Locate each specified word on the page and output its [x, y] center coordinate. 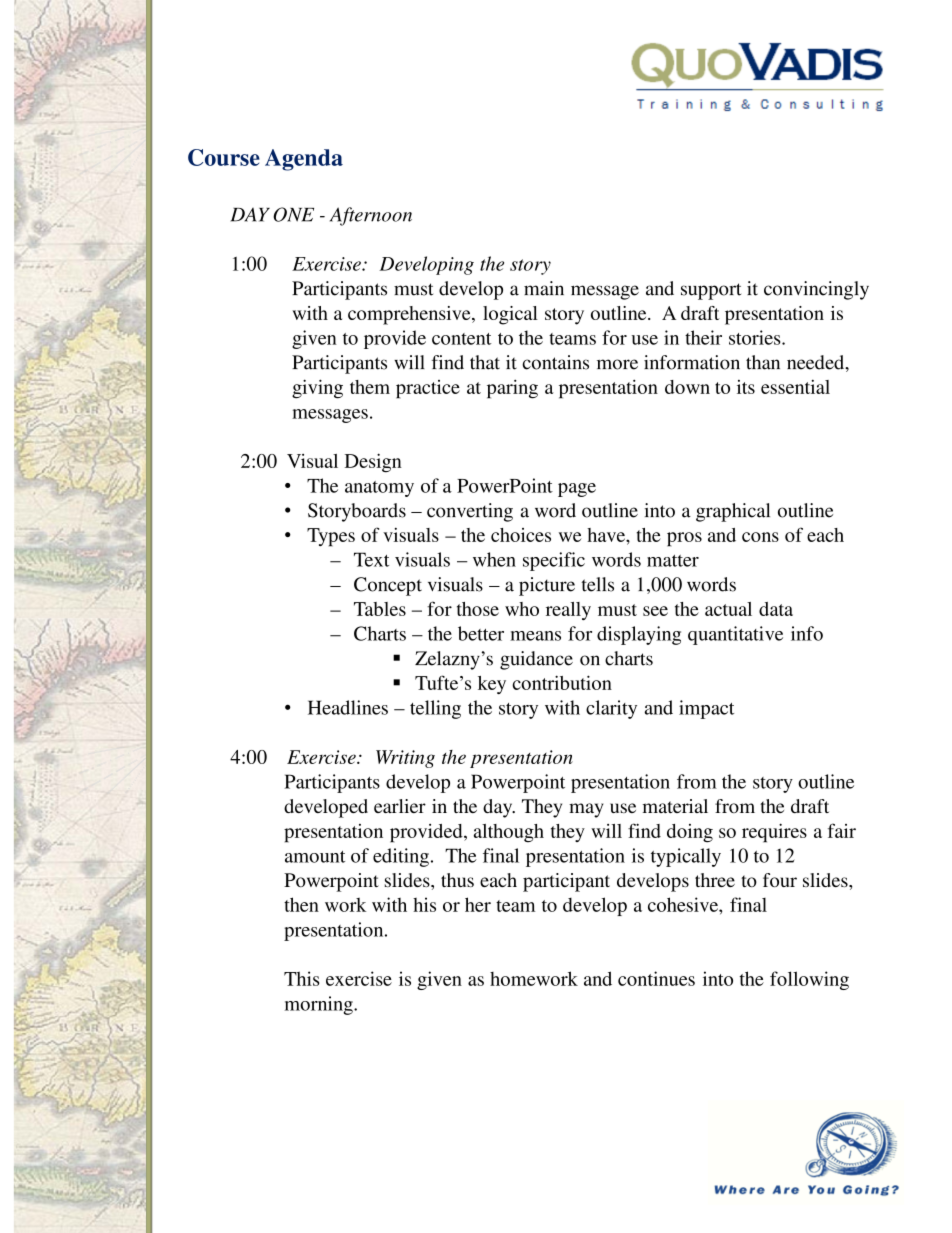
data [776, 609]
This [302, 978]
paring [512, 389]
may [586, 810]
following [809, 980]
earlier [400, 806]
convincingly [816, 290]
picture [547, 586]
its [746, 387]
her [478, 904]
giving [317, 389]
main [544, 288]
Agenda [304, 160]
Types [331, 537]
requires [774, 833]
